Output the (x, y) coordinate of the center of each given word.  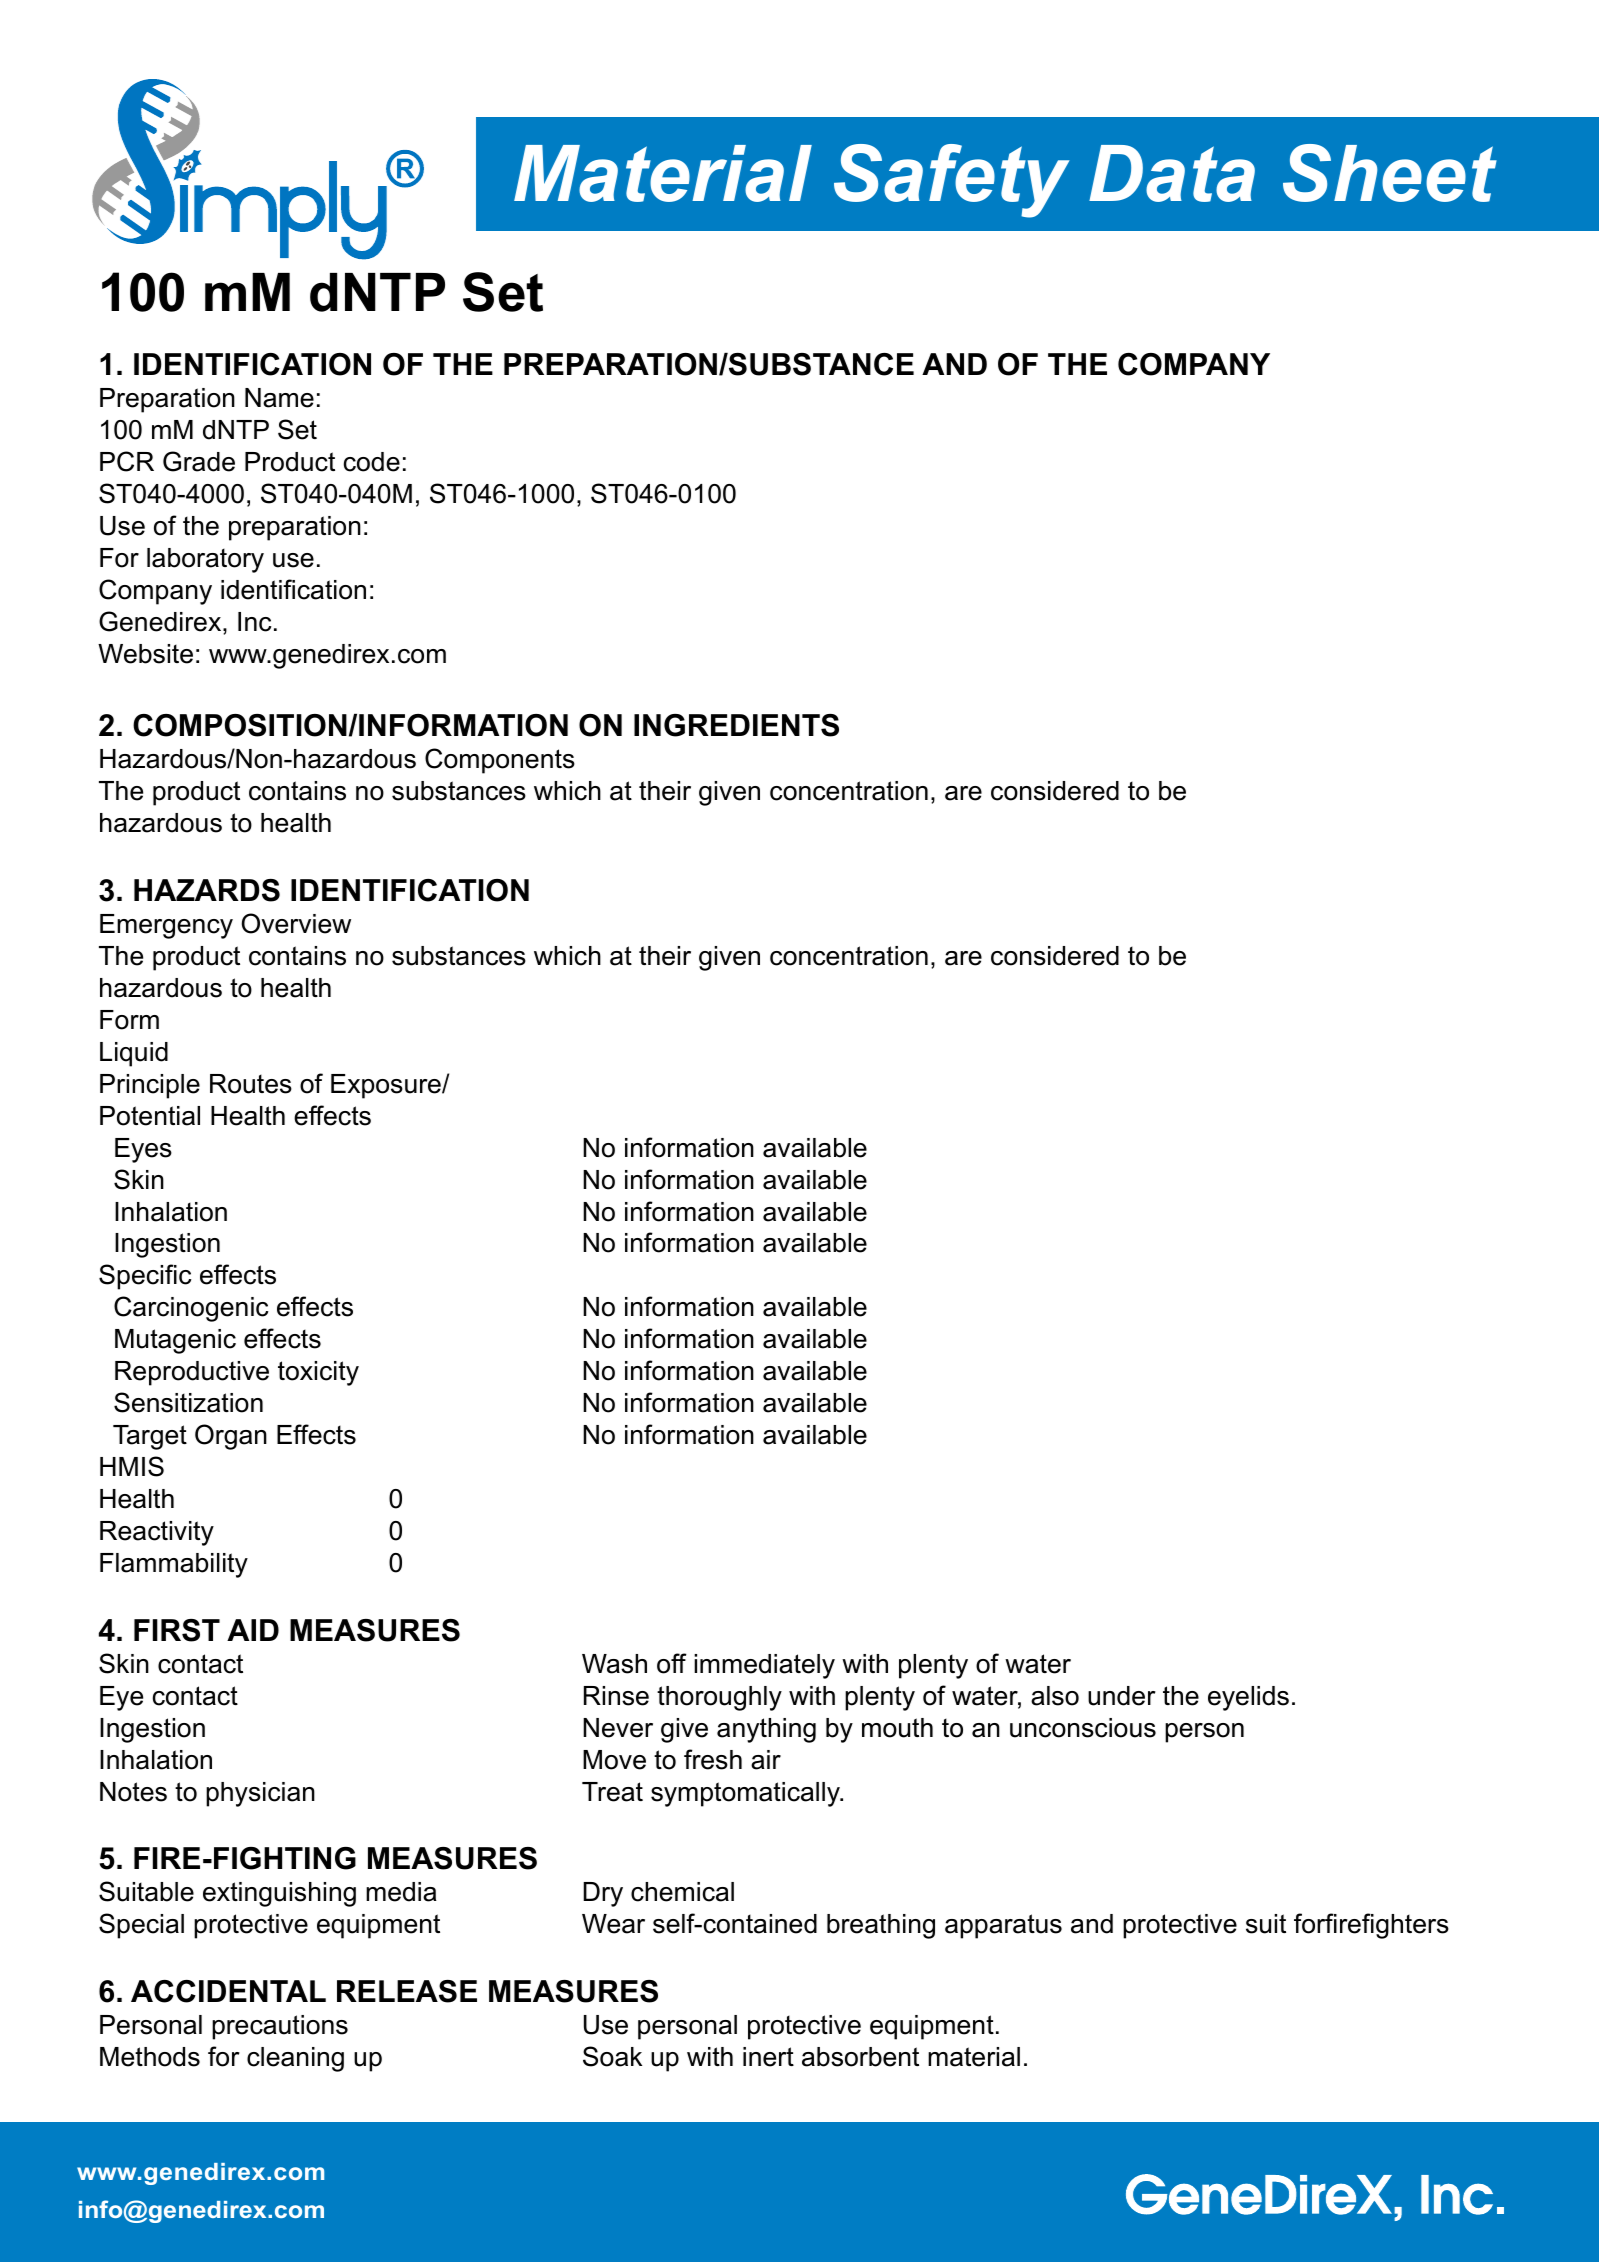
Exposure (387, 1086)
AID (253, 1630)
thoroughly (719, 1698)
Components (500, 761)
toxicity (318, 1373)
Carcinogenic (191, 1309)
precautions (280, 2027)
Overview (296, 923)
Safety (952, 181)
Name (279, 398)
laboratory (205, 560)
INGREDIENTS (736, 725)
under (1122, 1696)
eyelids (1248, 1698)
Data (1172, 173)
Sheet (1390, 173)
